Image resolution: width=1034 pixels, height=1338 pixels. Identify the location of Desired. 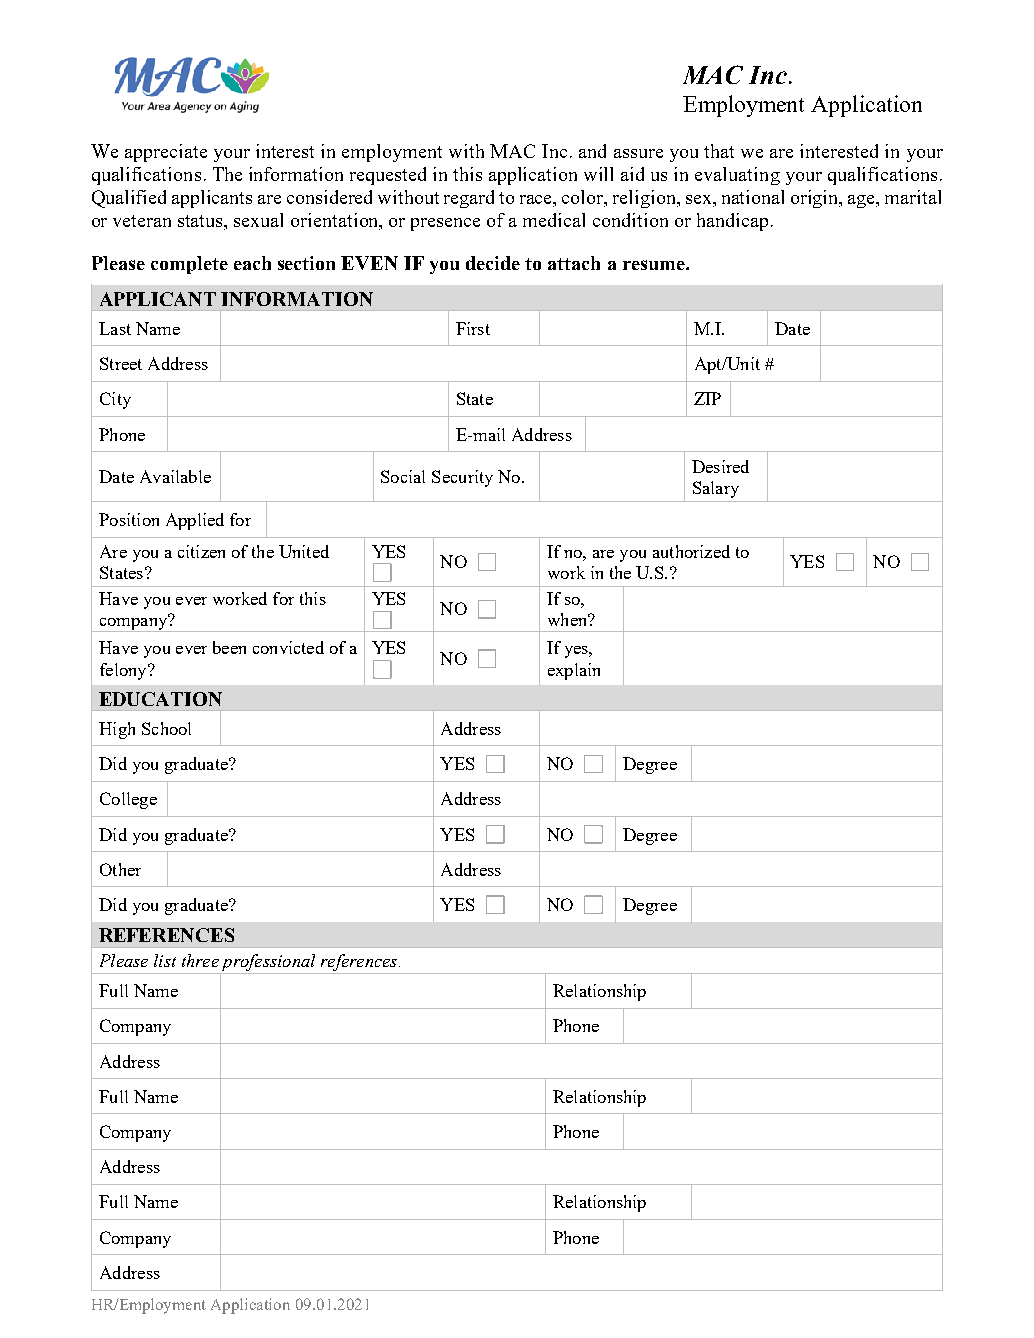
(720, 466).
